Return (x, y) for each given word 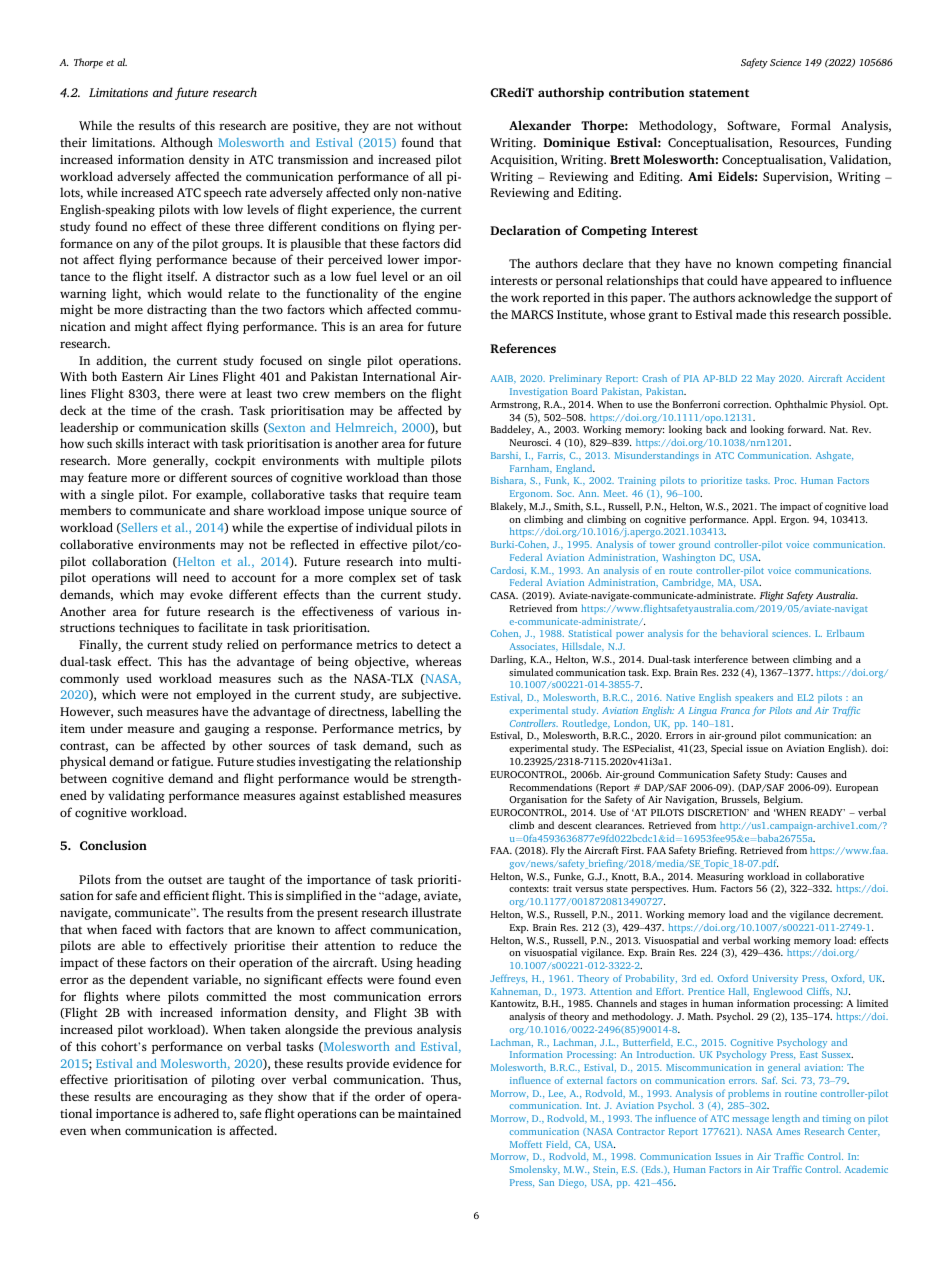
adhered (196, 1113)
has (197, 661)
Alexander (540, 125)
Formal (811, 125)
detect (434, 644)
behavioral (744, 633)
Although (187, 143)
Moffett (526, 1144)
